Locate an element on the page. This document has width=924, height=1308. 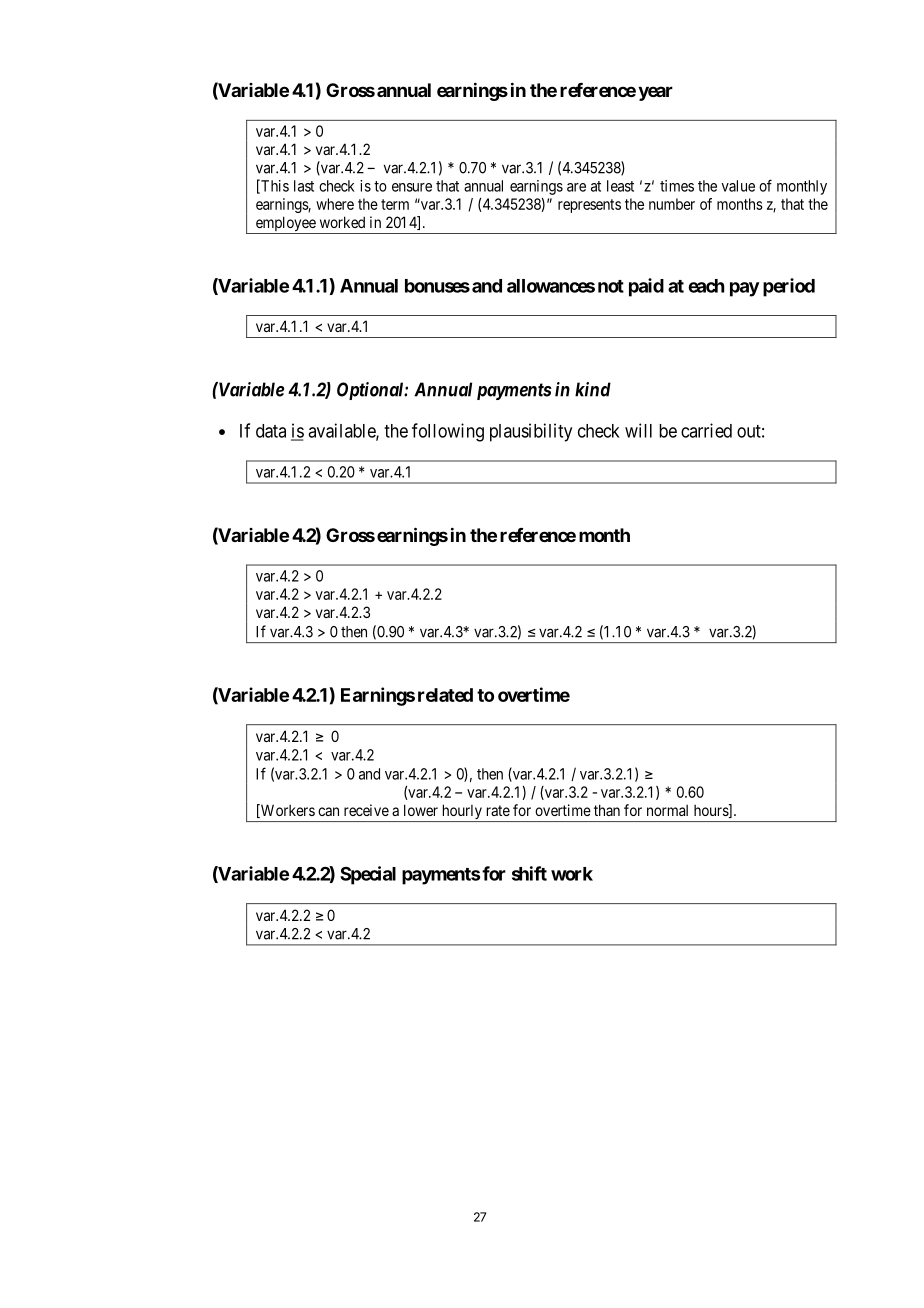
Special is located at coordinates (368, 875).
